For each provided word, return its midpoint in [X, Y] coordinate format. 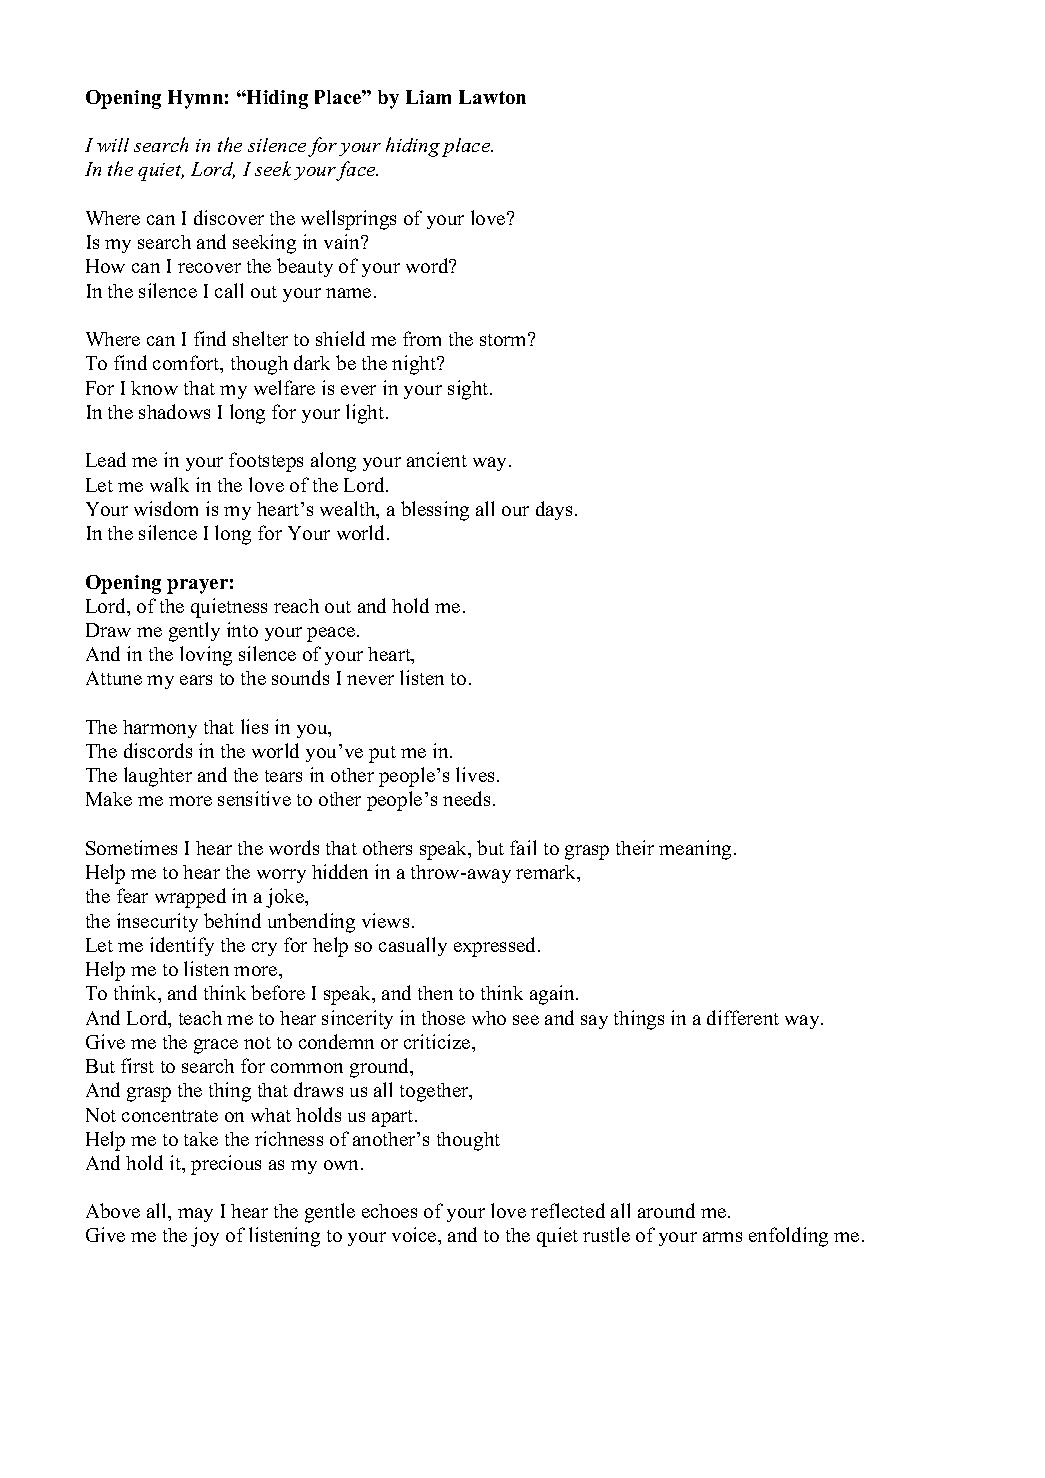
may [195, 1215]
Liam [428, 97]
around [666, 1210]
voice [415, 1234]
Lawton [492, 97]
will [113, 145]
